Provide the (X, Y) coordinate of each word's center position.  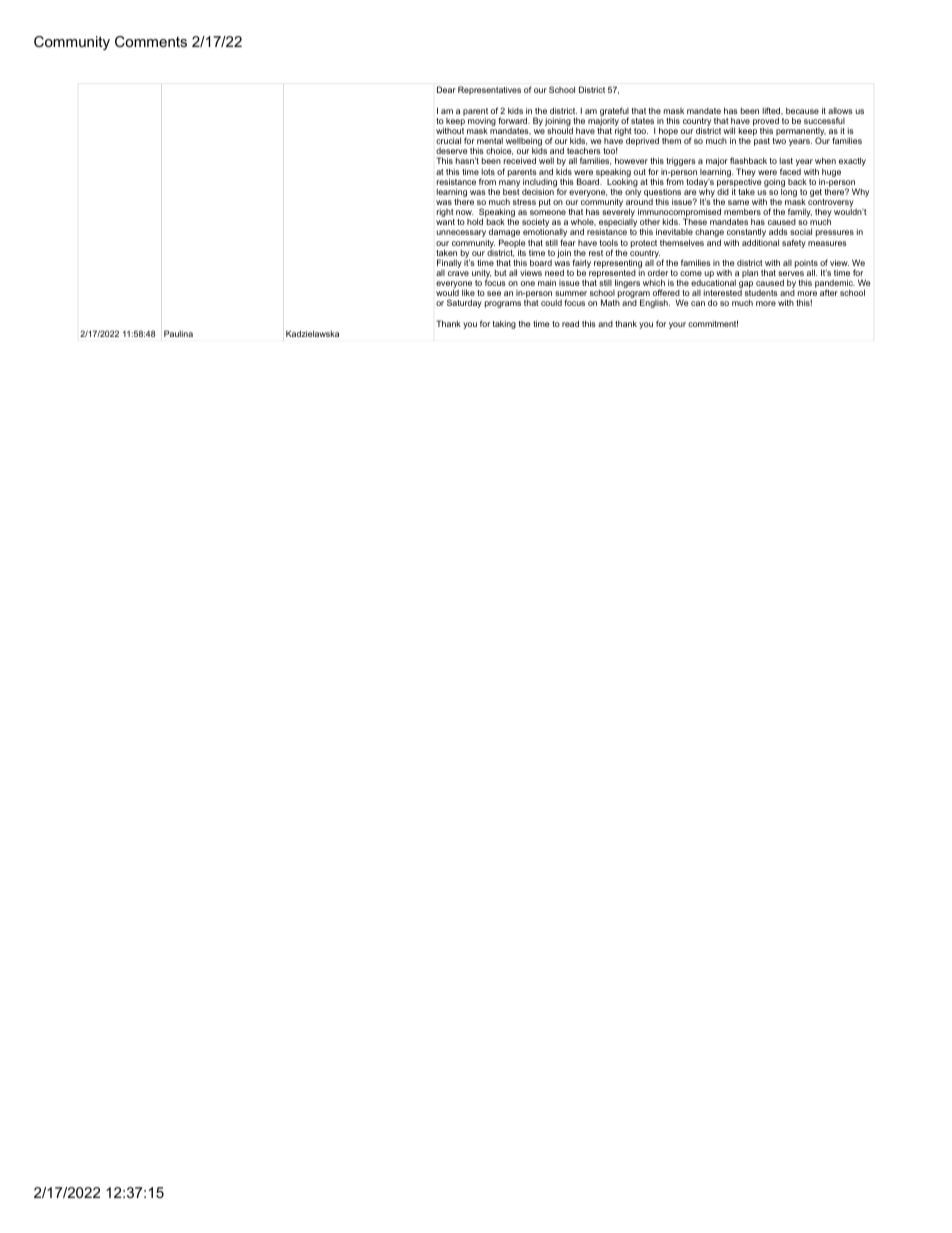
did (723, 190)
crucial (448, 140)
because (802, 110)
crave (458, 273)
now (464, 212)
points (806, 265)
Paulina (178, 333)
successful (824, 120)
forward (514, 120)
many (509, 184)
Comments (151, 41)
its (522, 252)
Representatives (489, 90)
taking (504, 324)
